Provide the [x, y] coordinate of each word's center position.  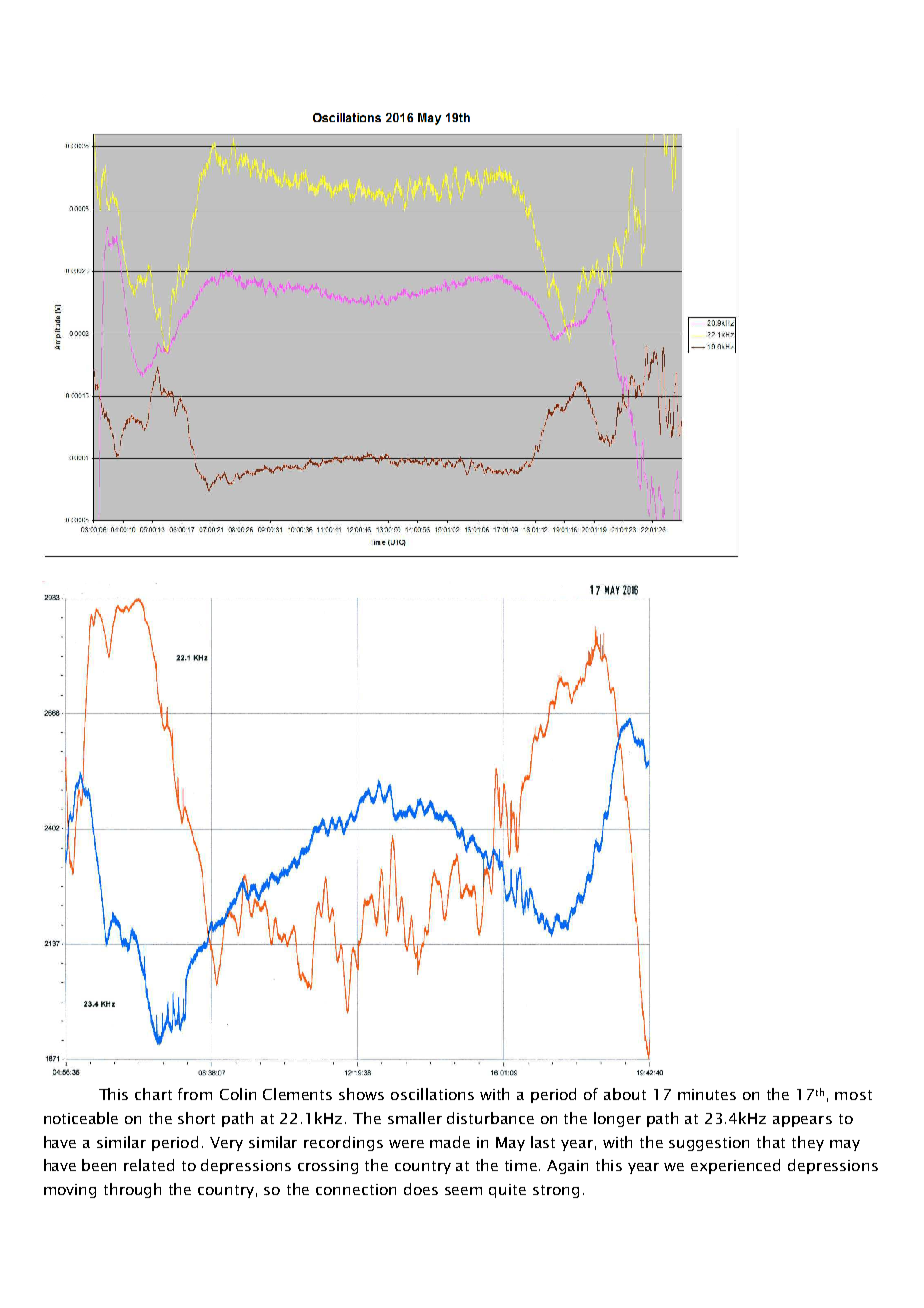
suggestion [709, 1144]
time [522, 1165]
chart [153, 1094]
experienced [735, 1166]
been [99, 1165]
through [132, 1190]
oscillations [432, 1094]
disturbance [490, 1118]
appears [802, 1121]
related [149, 1165]
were [406, 1144]
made [450, 1142]
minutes [707, 1094]
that [771, 1142]
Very [226, 1144]
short [196, 1118]
